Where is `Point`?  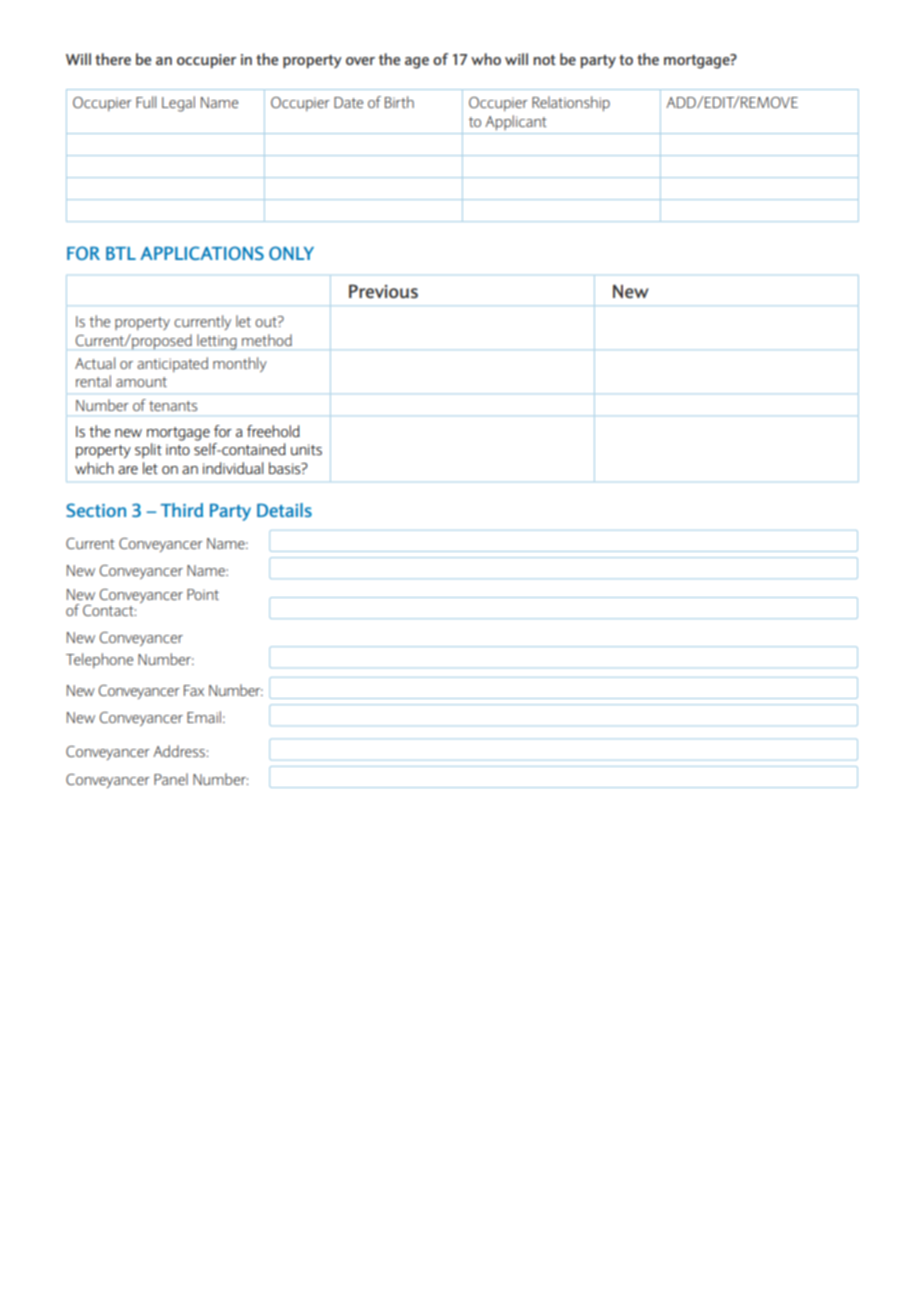 Point is located at coordinates (203, 594).
